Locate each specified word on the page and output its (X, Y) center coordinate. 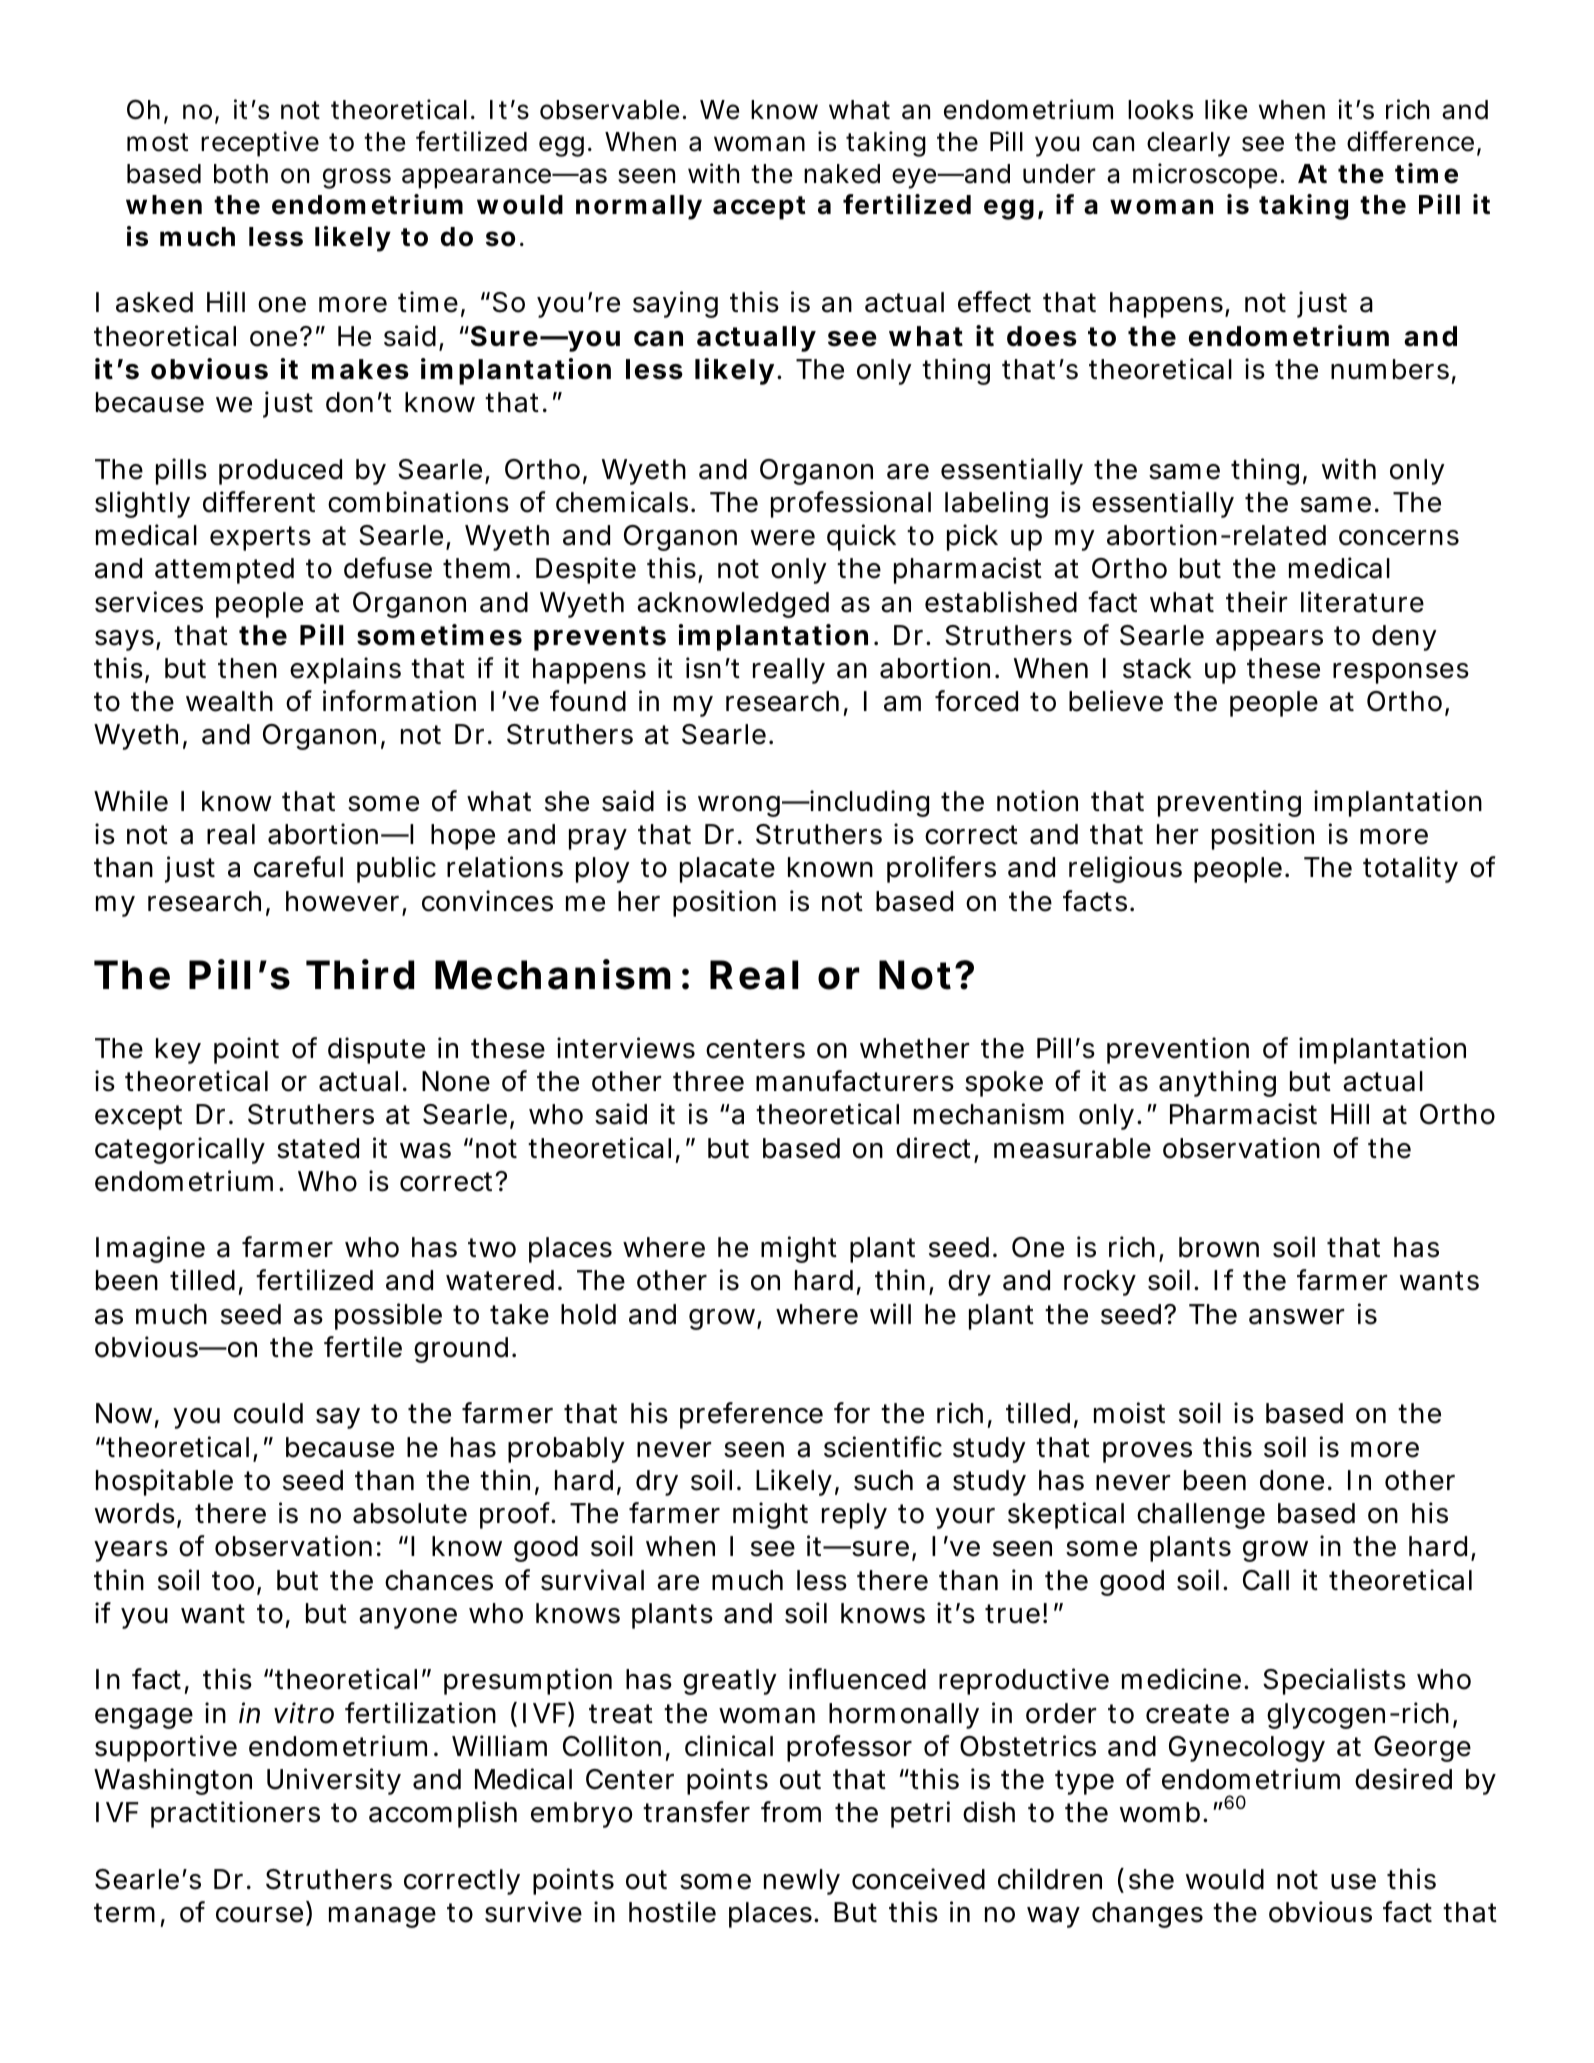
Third (360, 974)
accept (759, 208)
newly (802, 1882)
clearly (1188, 144)
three (708, 1081)
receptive (260, 144)
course (259, 1915)
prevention (1178, 1050)
